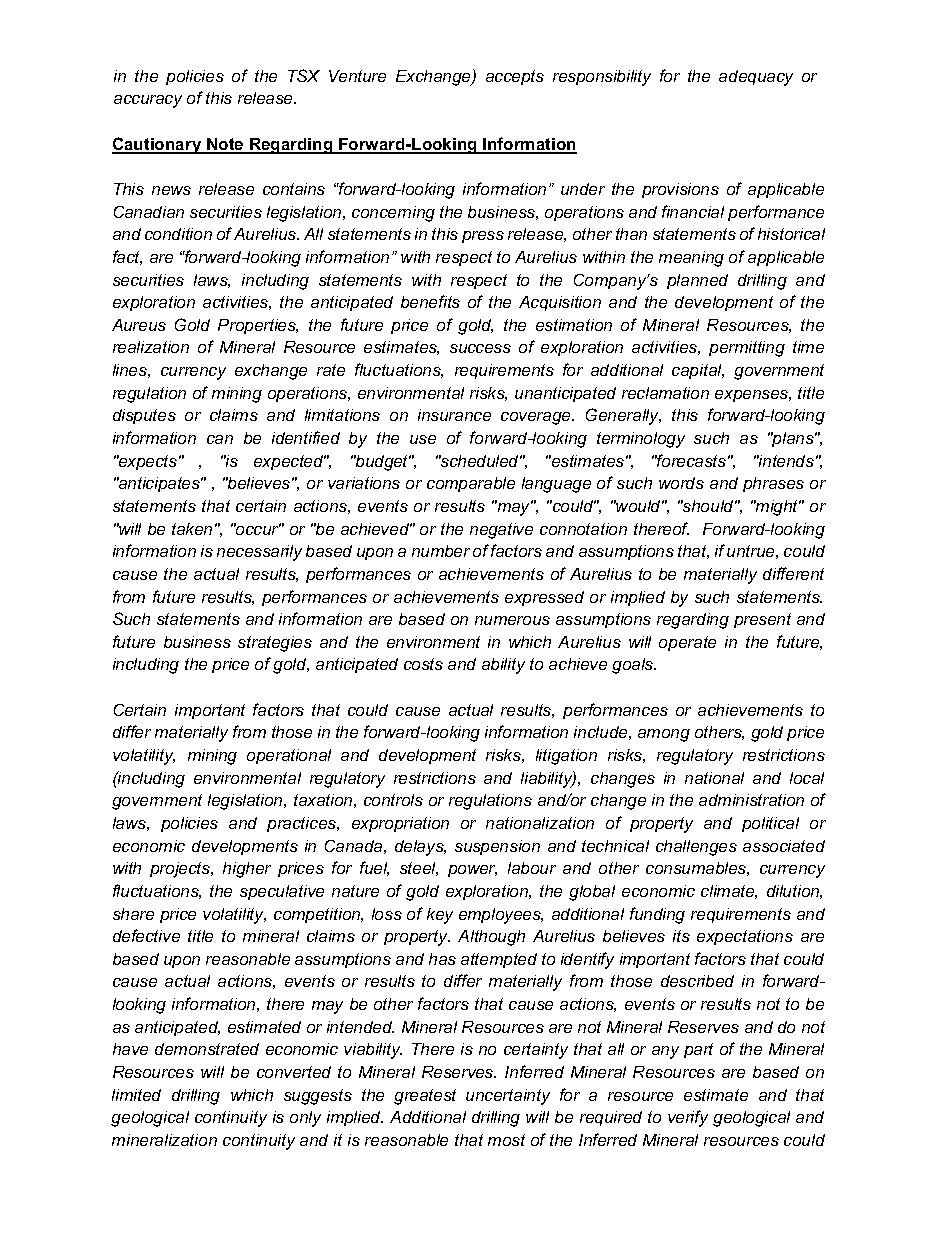  Describe the element at coordinates (425, 1097) in the screenshot. I see `greatest` at that location.
